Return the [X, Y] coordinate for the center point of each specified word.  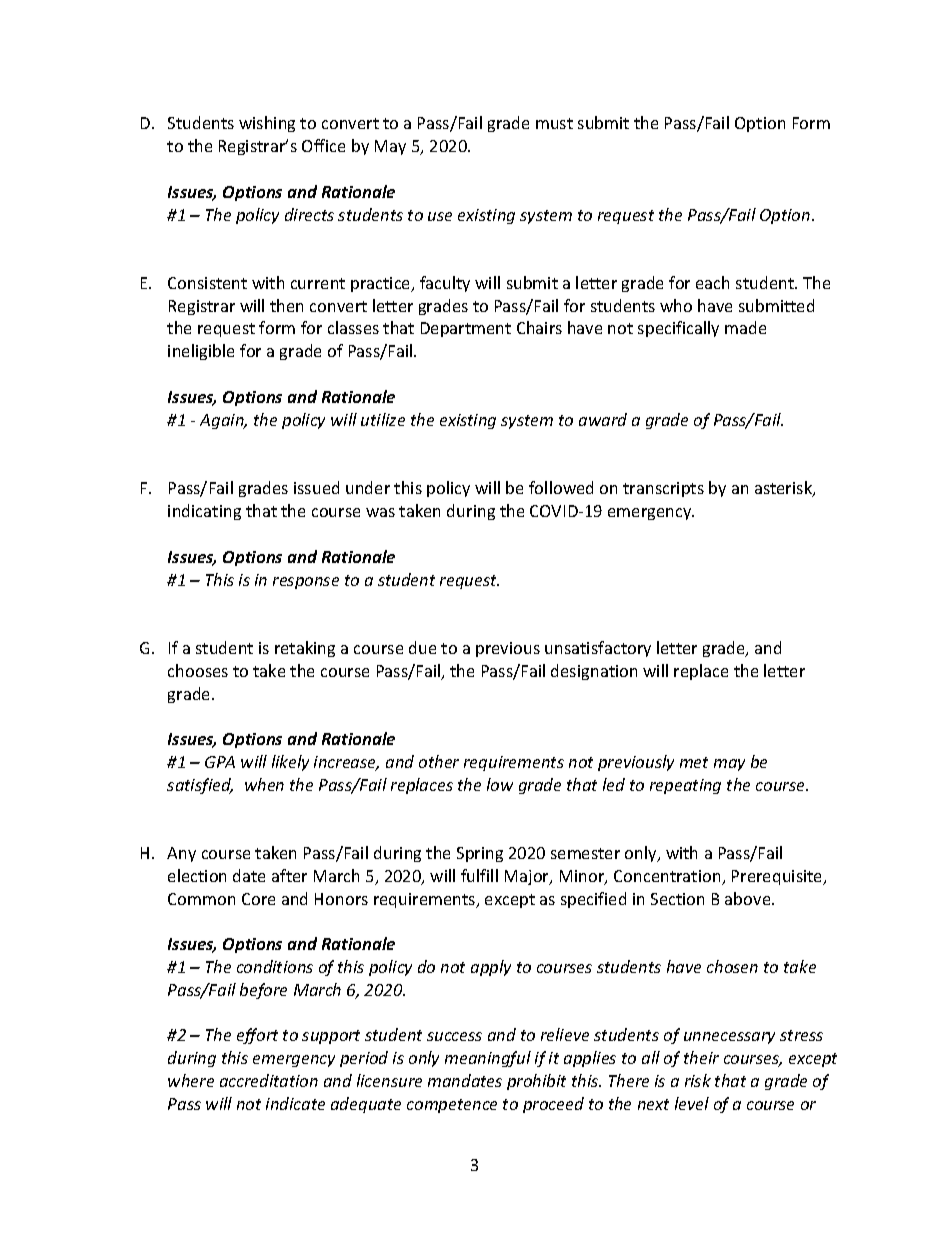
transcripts [663, 489]
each [712, 282]
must [554, 123]
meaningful [488, 1059]
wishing [267, 124]
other [439, 761]
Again [223, 421]
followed [561, 487]
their [701, 1057]
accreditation [269, 1080]
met [694, 762]
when [264, 784]
